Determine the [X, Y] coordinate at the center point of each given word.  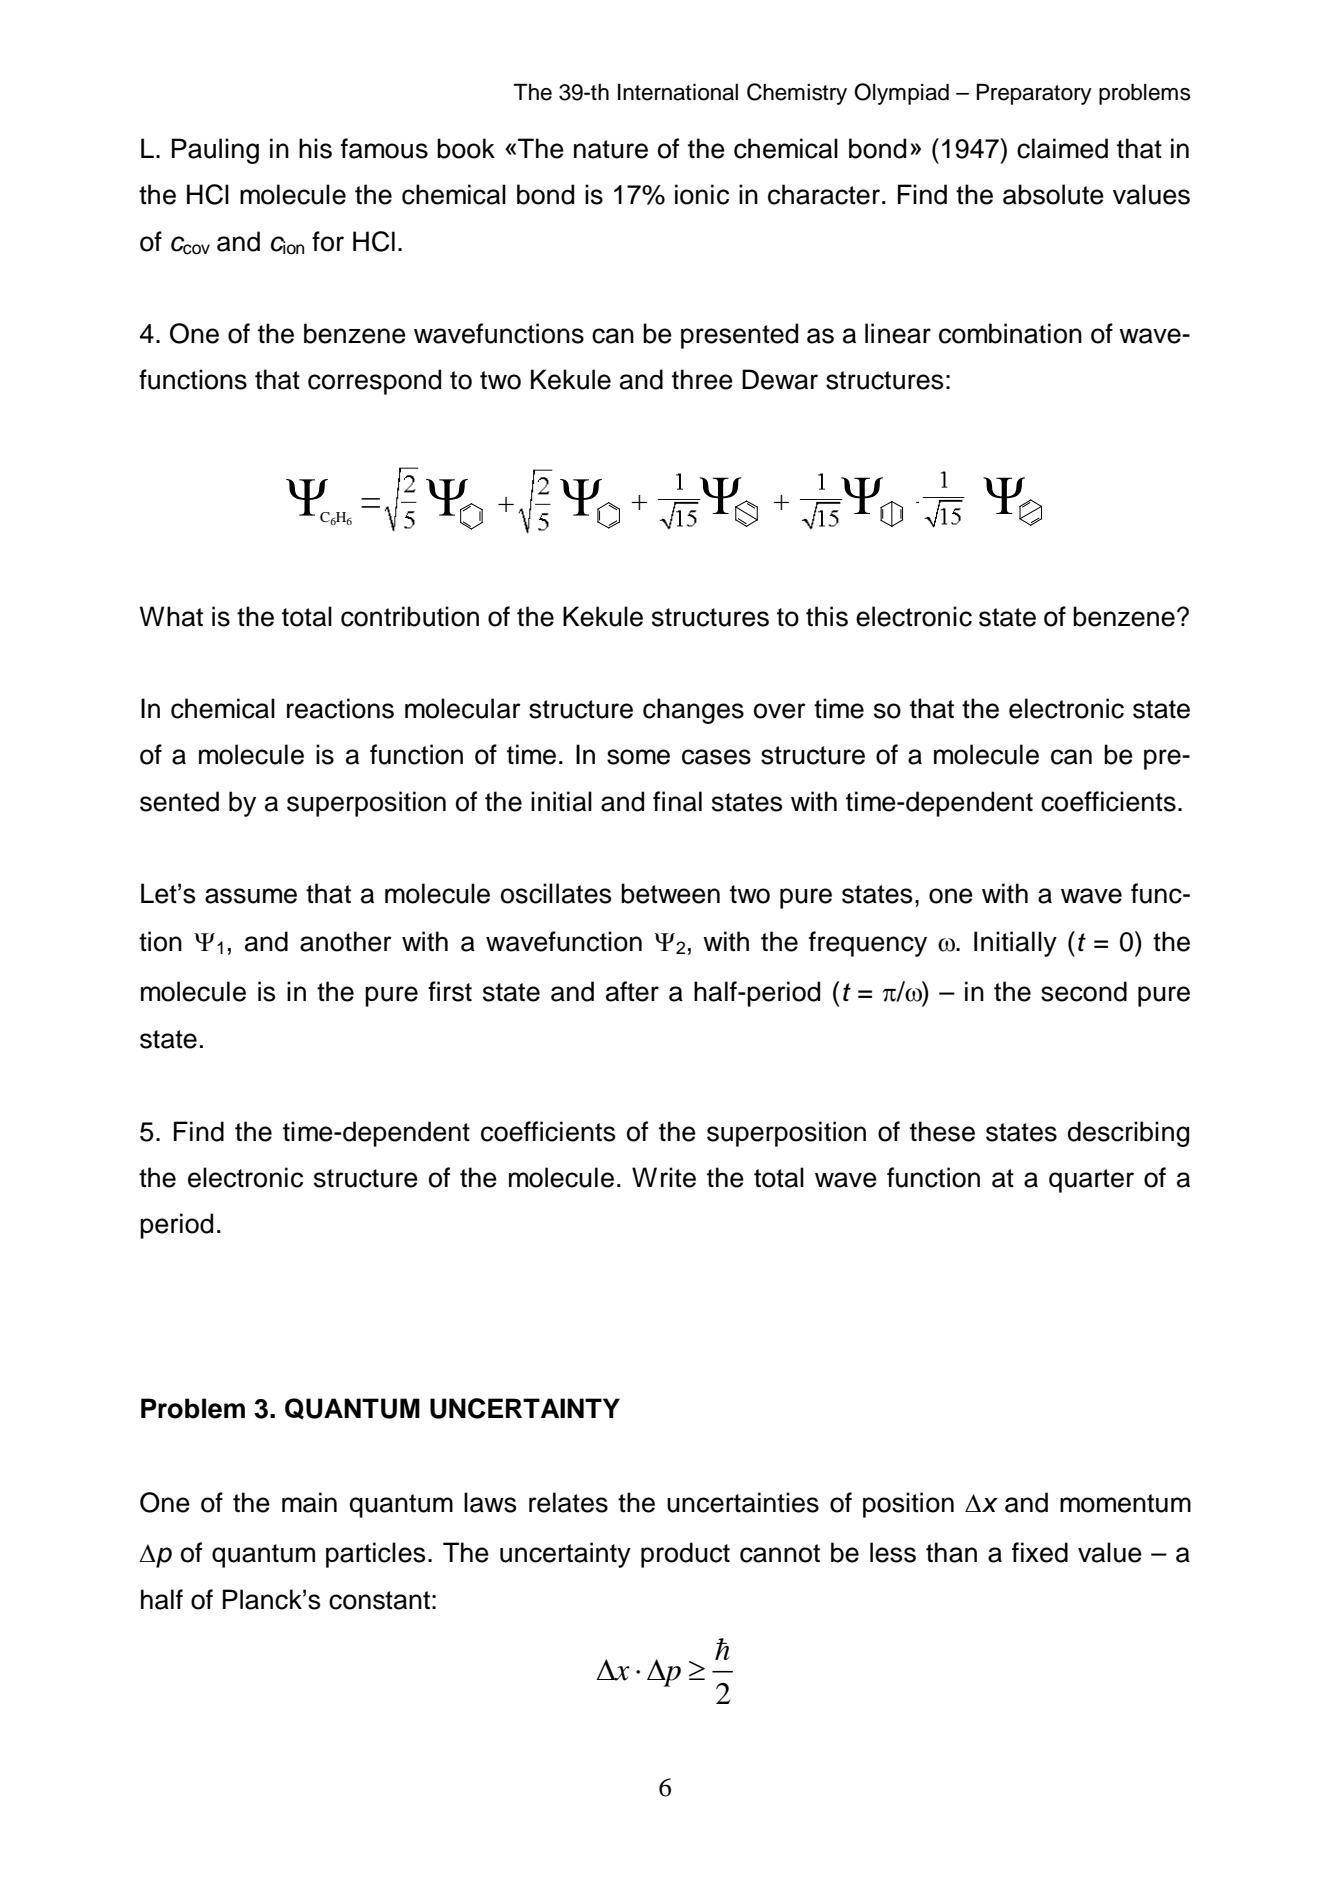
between [670, 893]
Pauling [215, 151]
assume [251, 896]
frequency [868, 944]
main [309, 1502]
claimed [1062, 148]
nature [611, 149]
